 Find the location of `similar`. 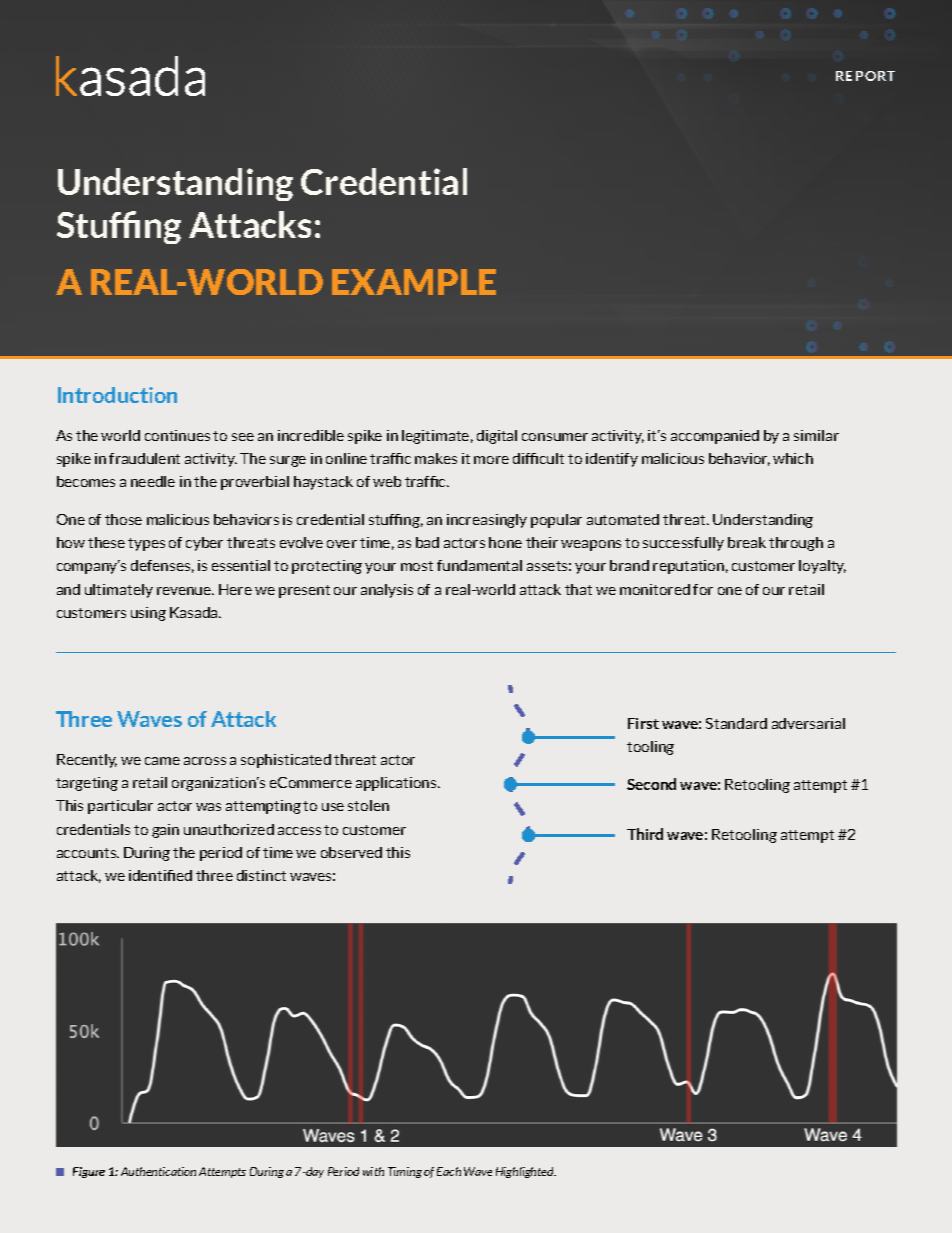

similar is located at coordinates (816, 435).
